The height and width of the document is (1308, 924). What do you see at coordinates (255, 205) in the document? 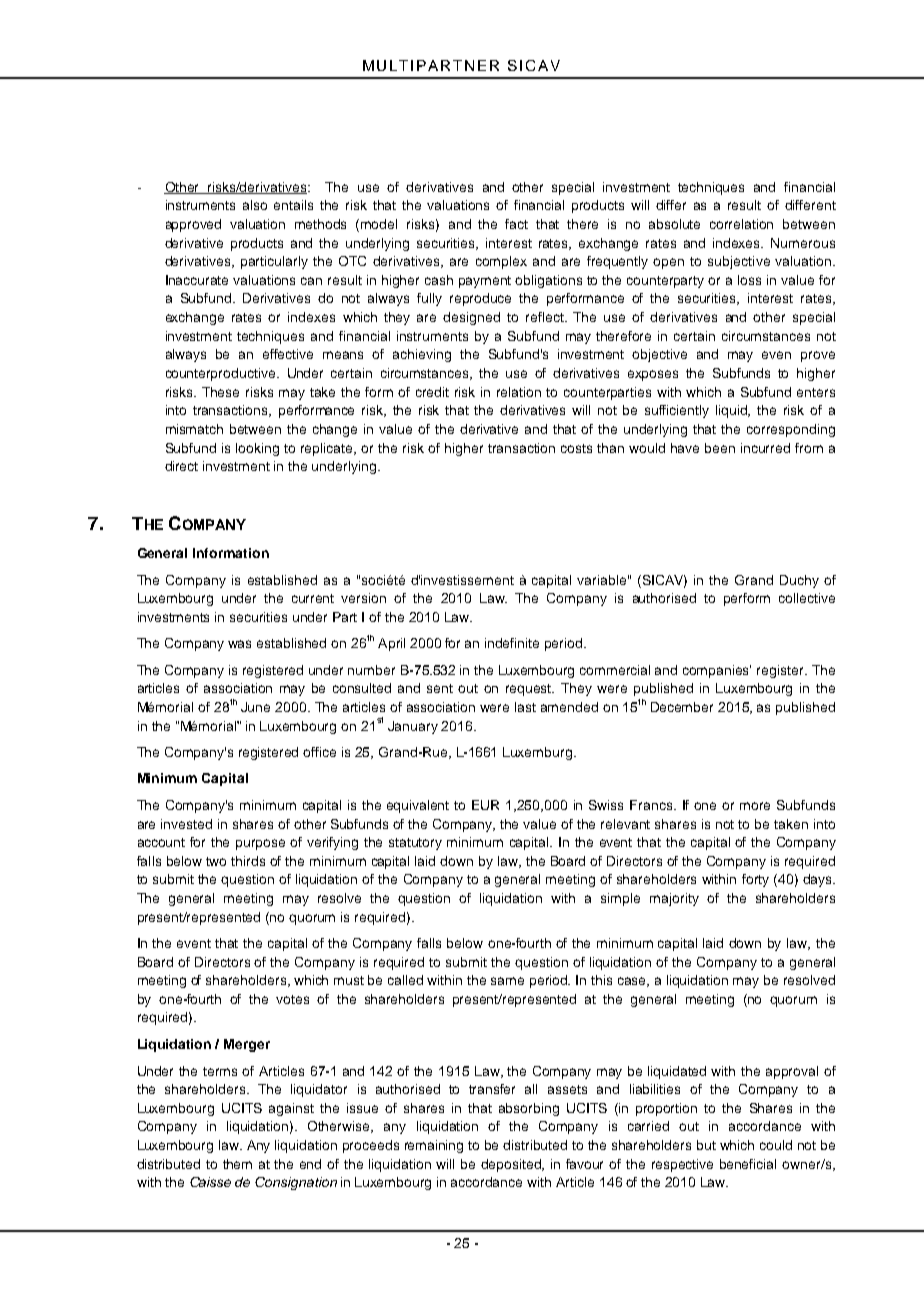
I see `also` at bounding box center [255, 205].
